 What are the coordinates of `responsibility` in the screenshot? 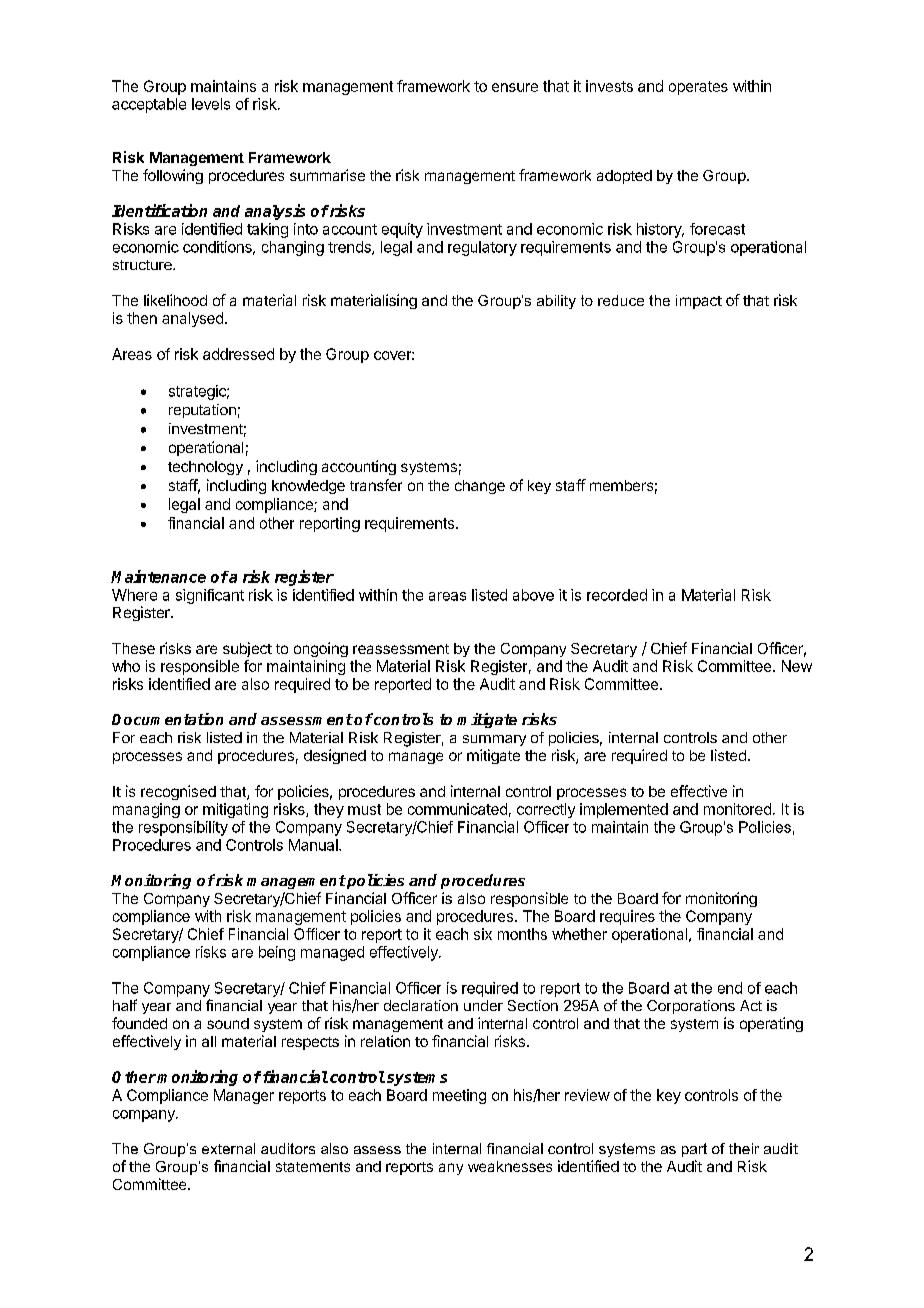 It's located at (183, 828).
